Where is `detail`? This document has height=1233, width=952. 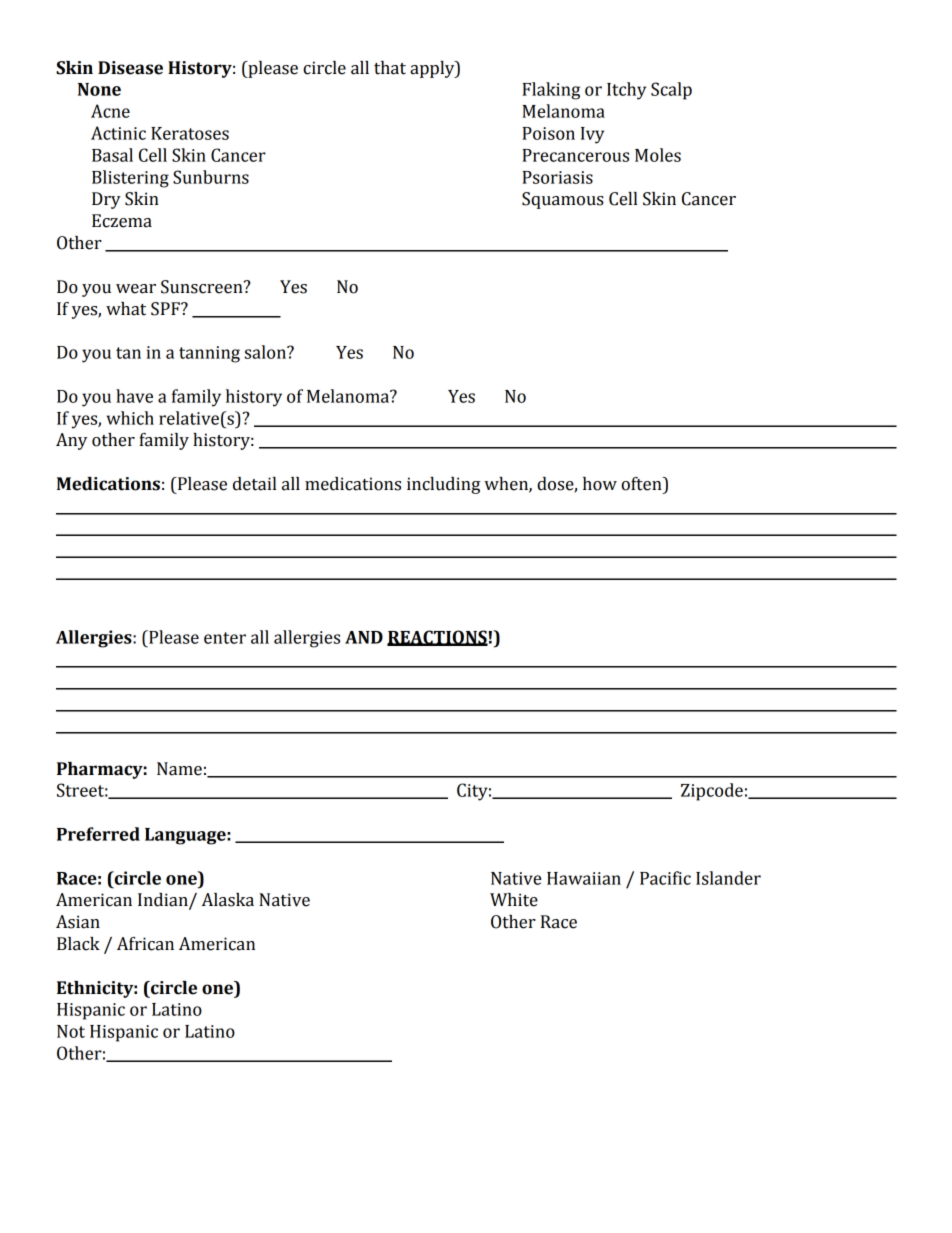
detail is located at coordinates (254, 484).
